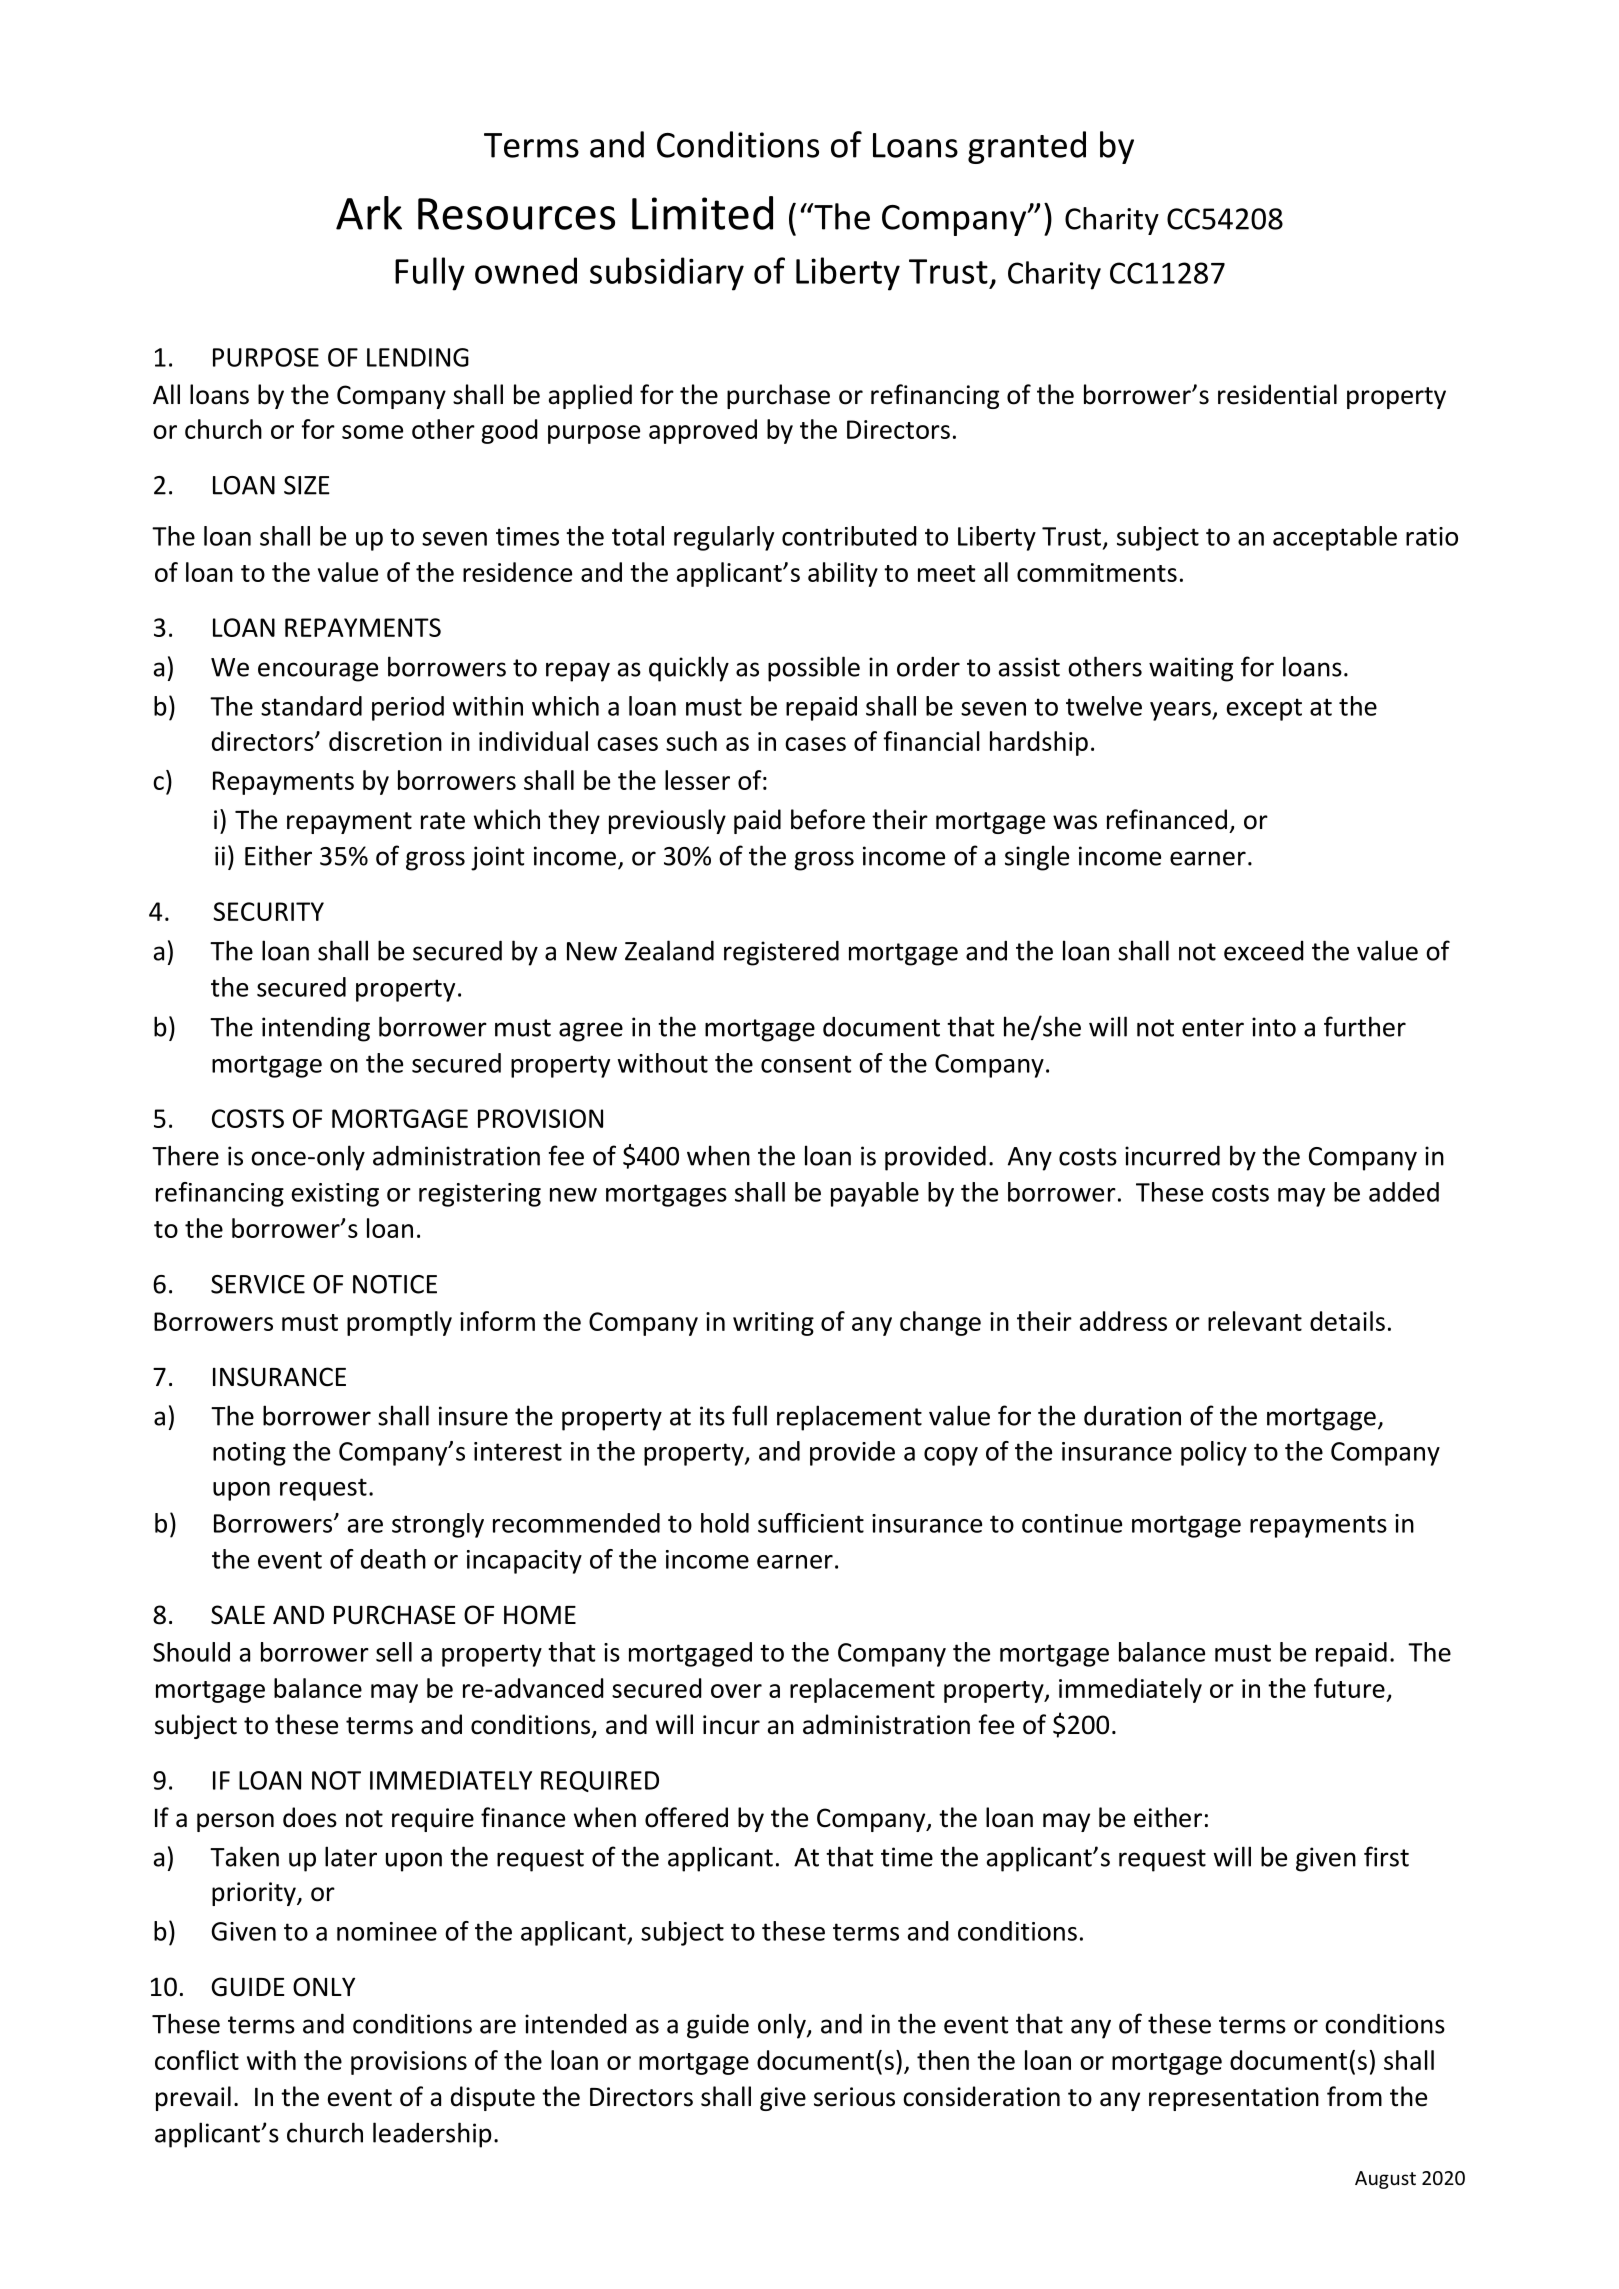  What do you see at coordinates (1277, 394) in the screenshot?
I see `residential` at bounding box center [1277, 394].
